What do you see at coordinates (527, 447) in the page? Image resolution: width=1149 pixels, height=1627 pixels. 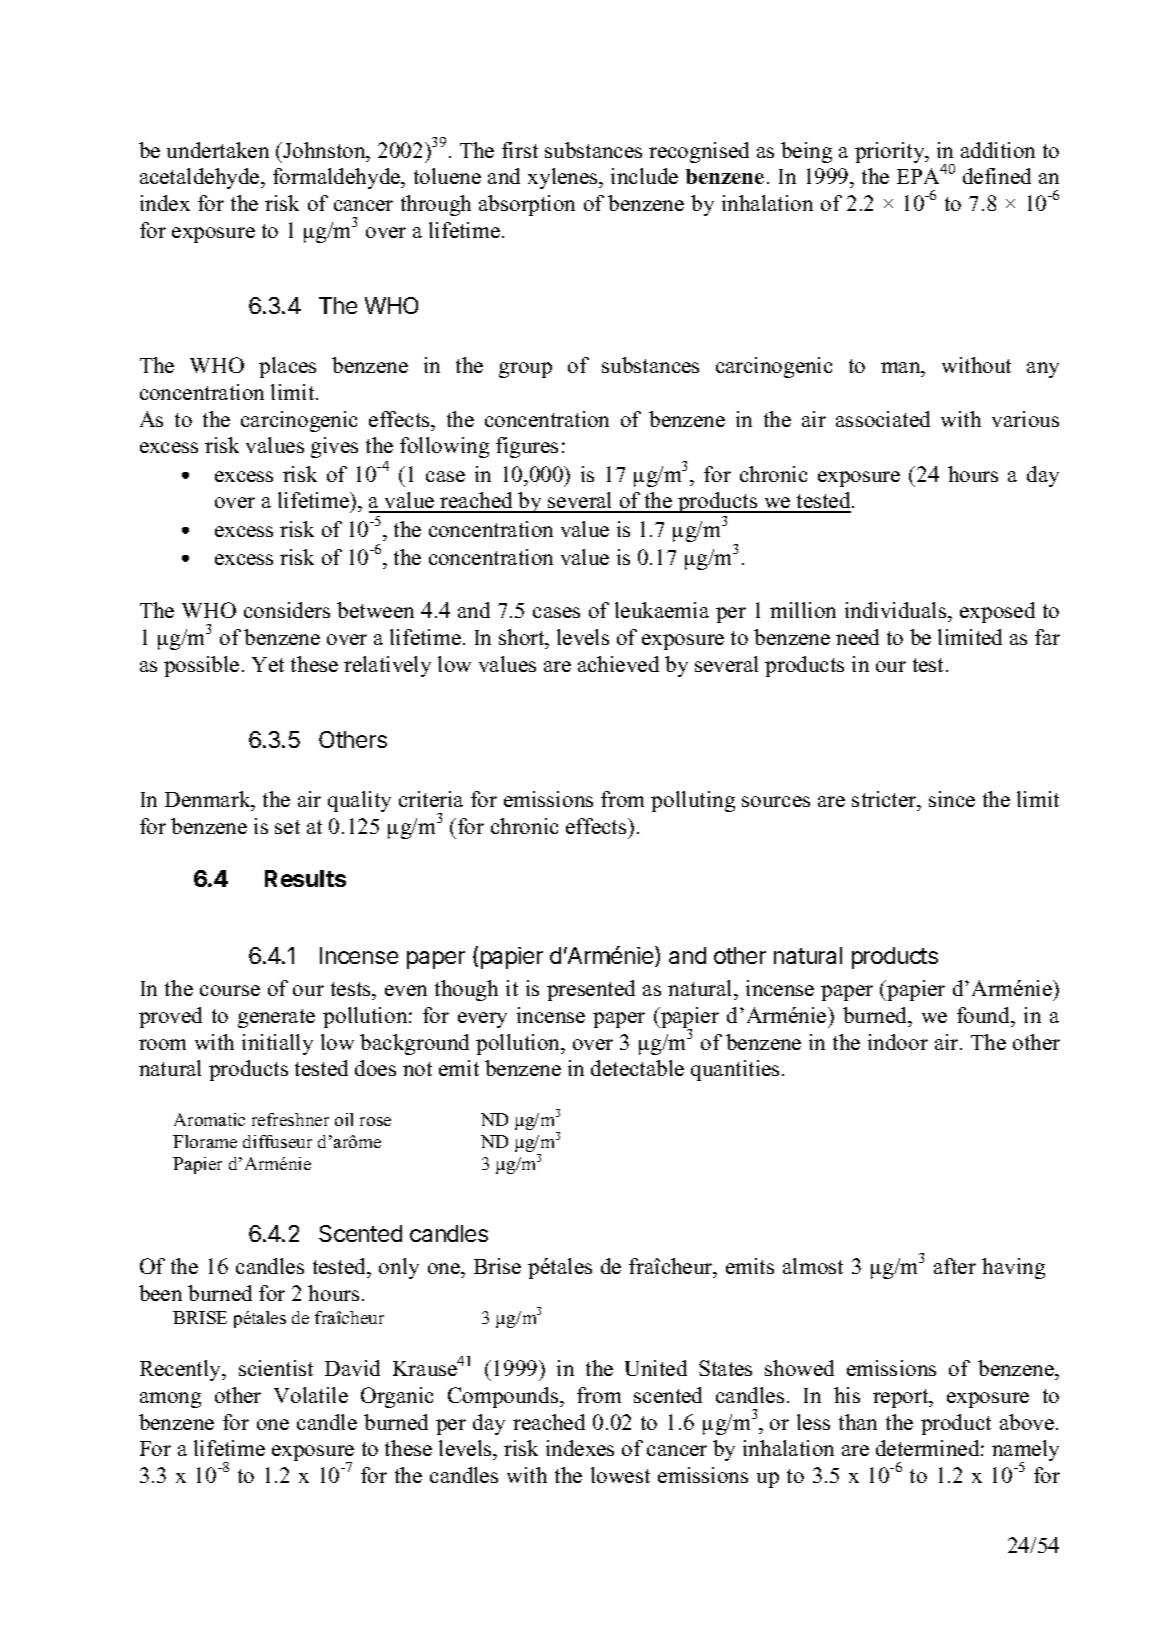 I see `figures` at bounding box center [527, 447].
